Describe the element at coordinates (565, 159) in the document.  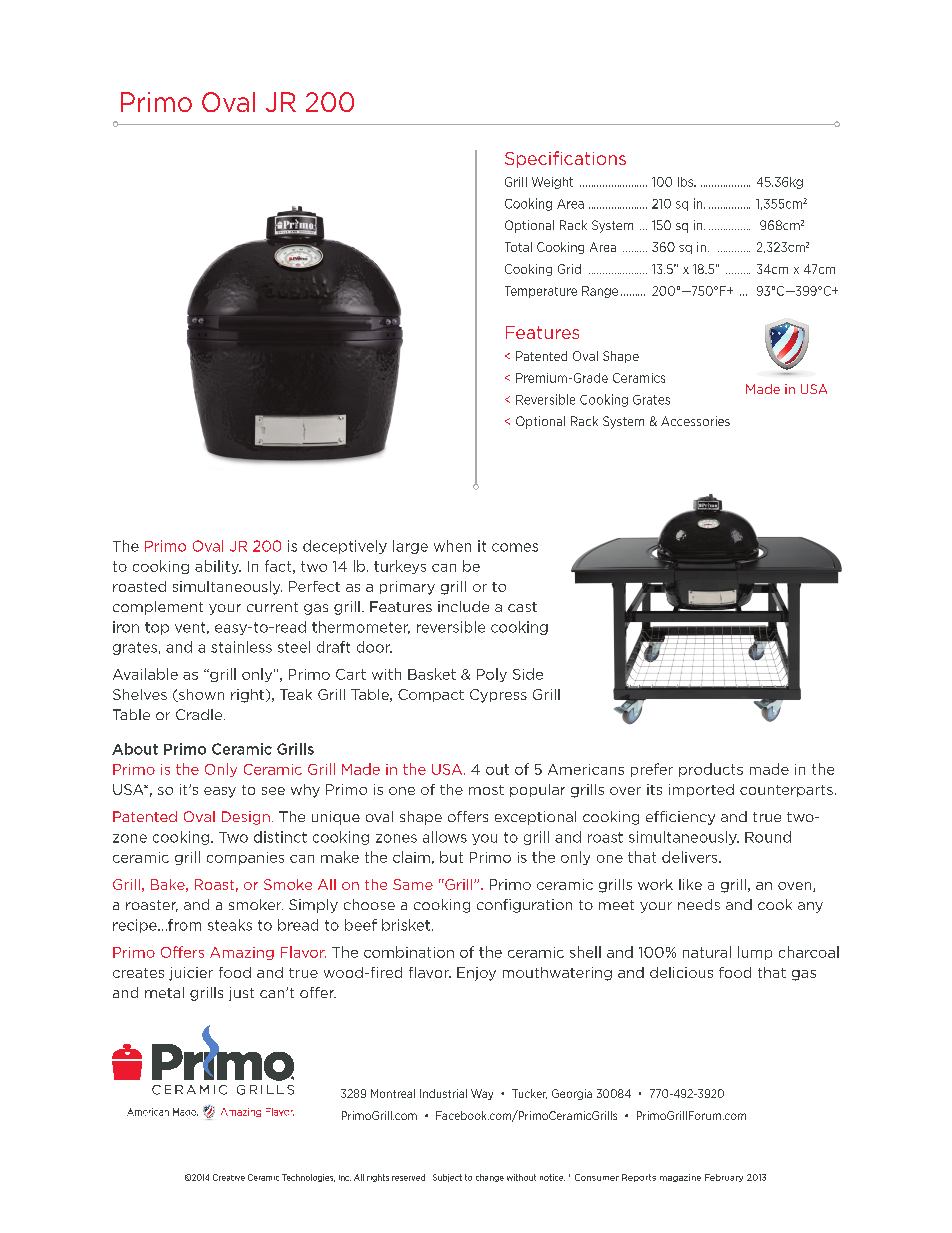
I see `Specifications` at that location.
